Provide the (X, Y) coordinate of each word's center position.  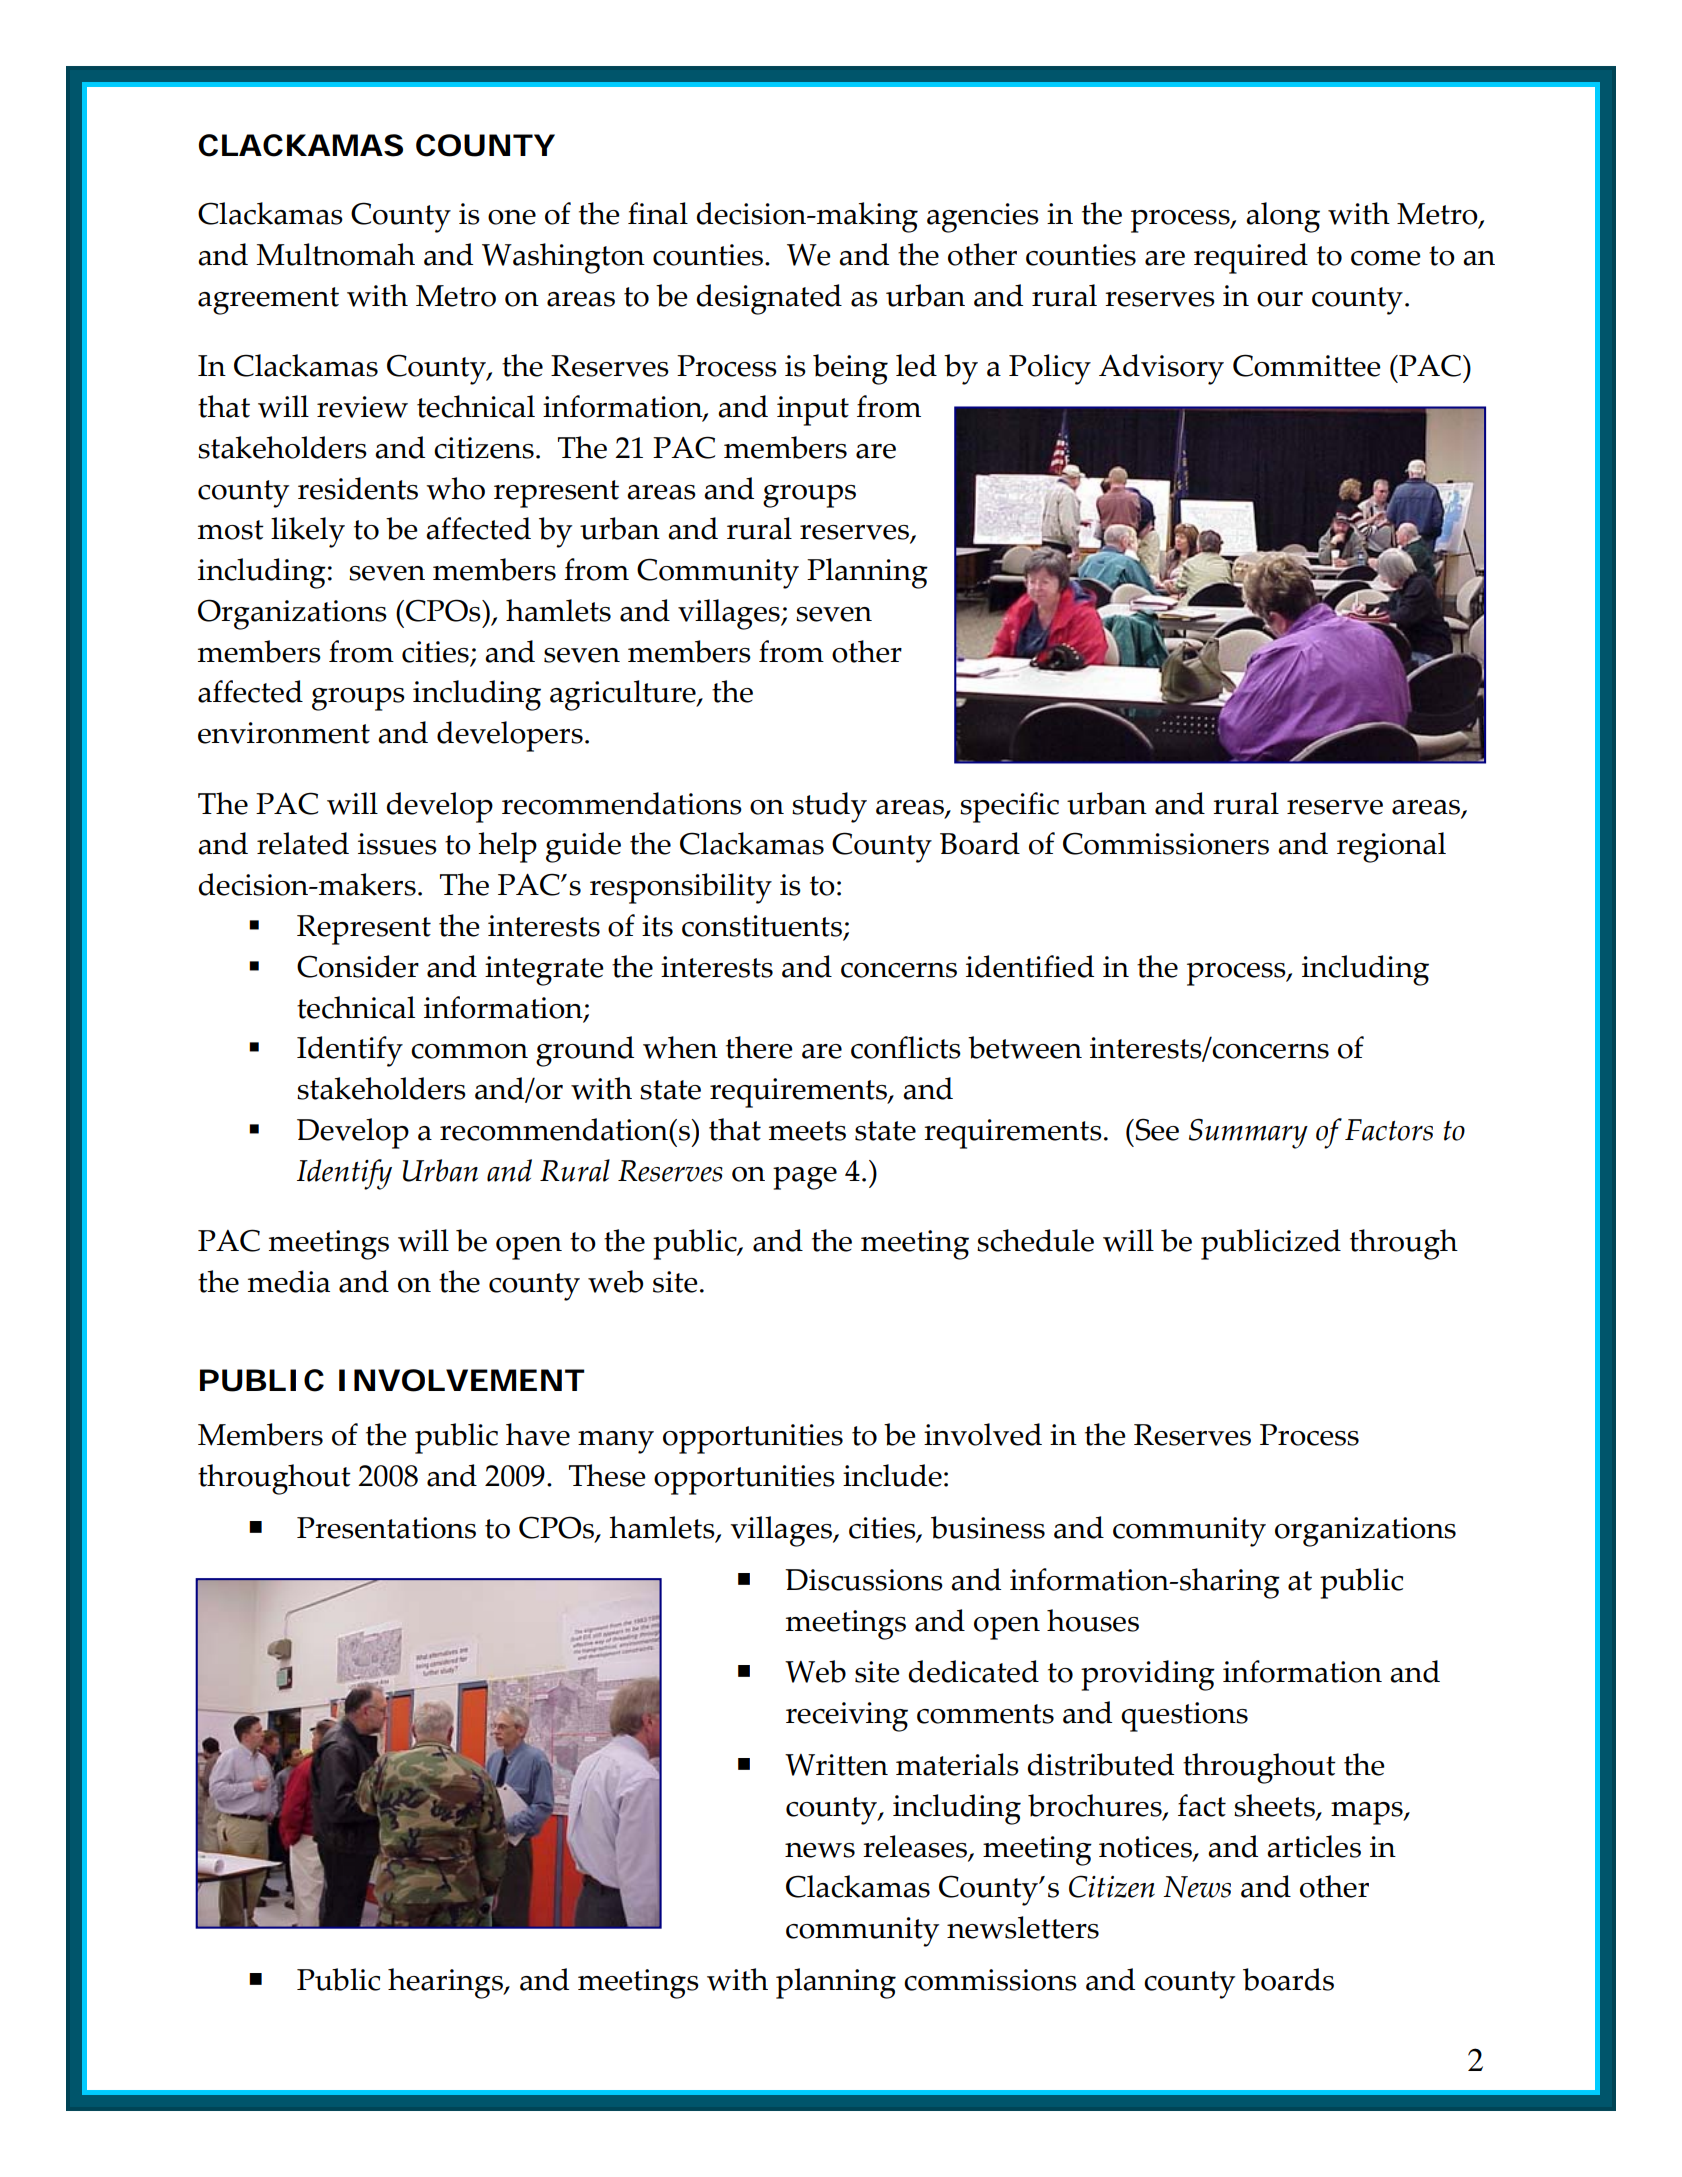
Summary (1248, 1133)
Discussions (864, 1580)
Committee (1307, 365)
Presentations (386, 1528)
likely (308, 532)
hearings (446, 1983)
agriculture (624, 695)
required (1251, 258)
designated (769, 299)
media (289, 1281)
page (805, 1178)
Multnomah (335, 254)
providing (1148, 1675)
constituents (762, 926)
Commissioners (1166, 843)
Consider (358, 966)
